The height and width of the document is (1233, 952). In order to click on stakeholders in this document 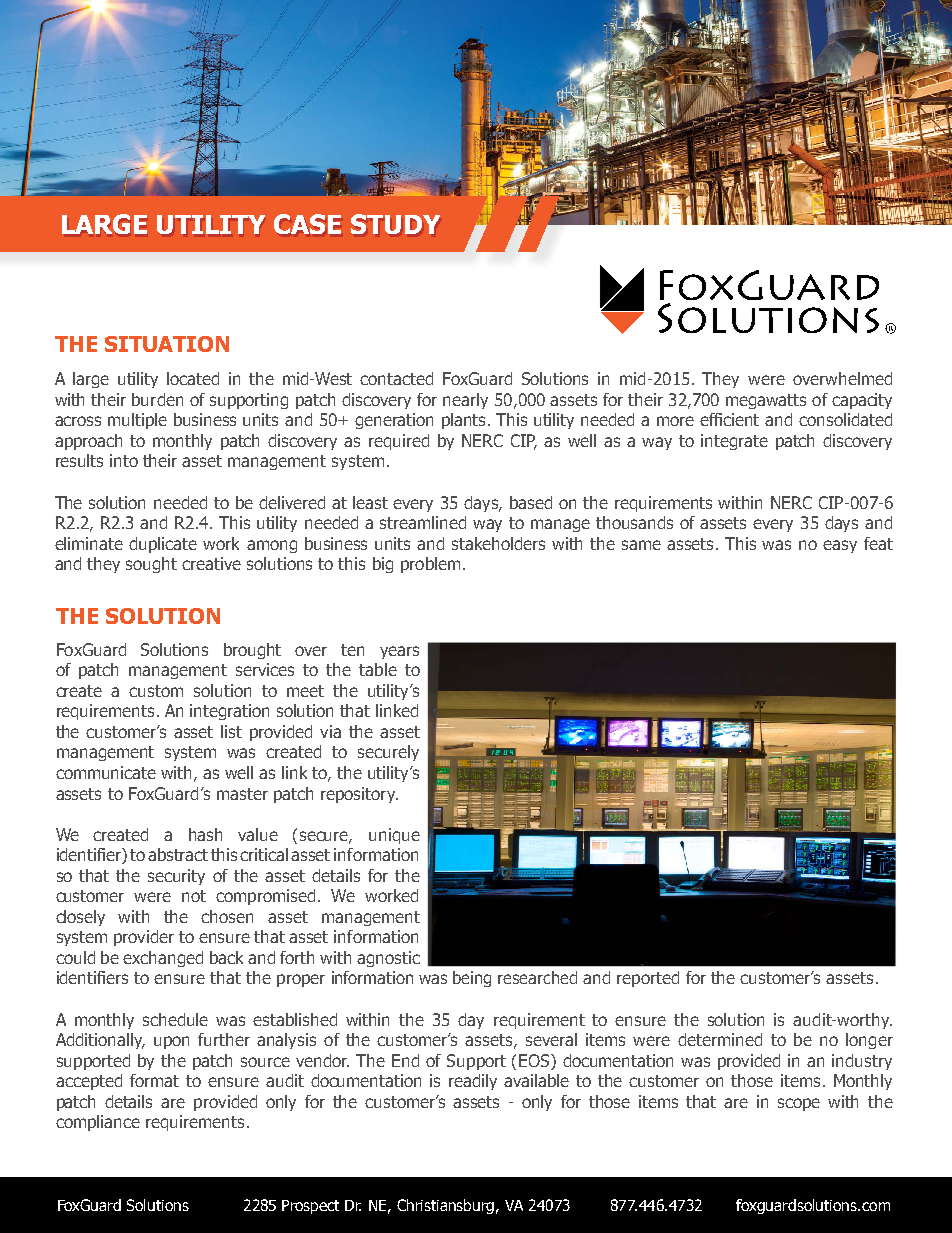, I will do `click(498, 543)`.
